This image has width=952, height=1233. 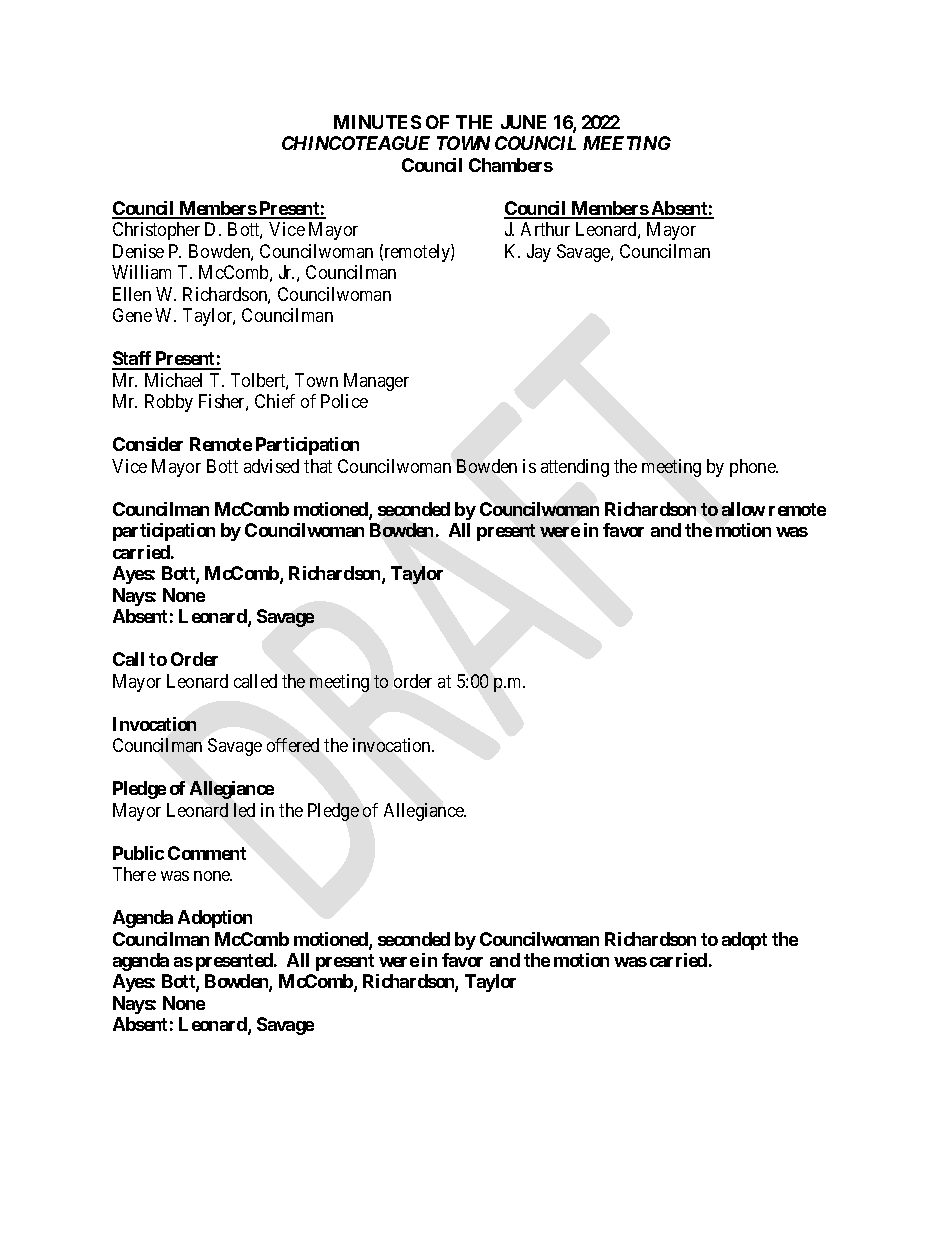 What do you see at coordinates (207, 853) in the image?
I see `Comment` at bounding box center [207, 853].
